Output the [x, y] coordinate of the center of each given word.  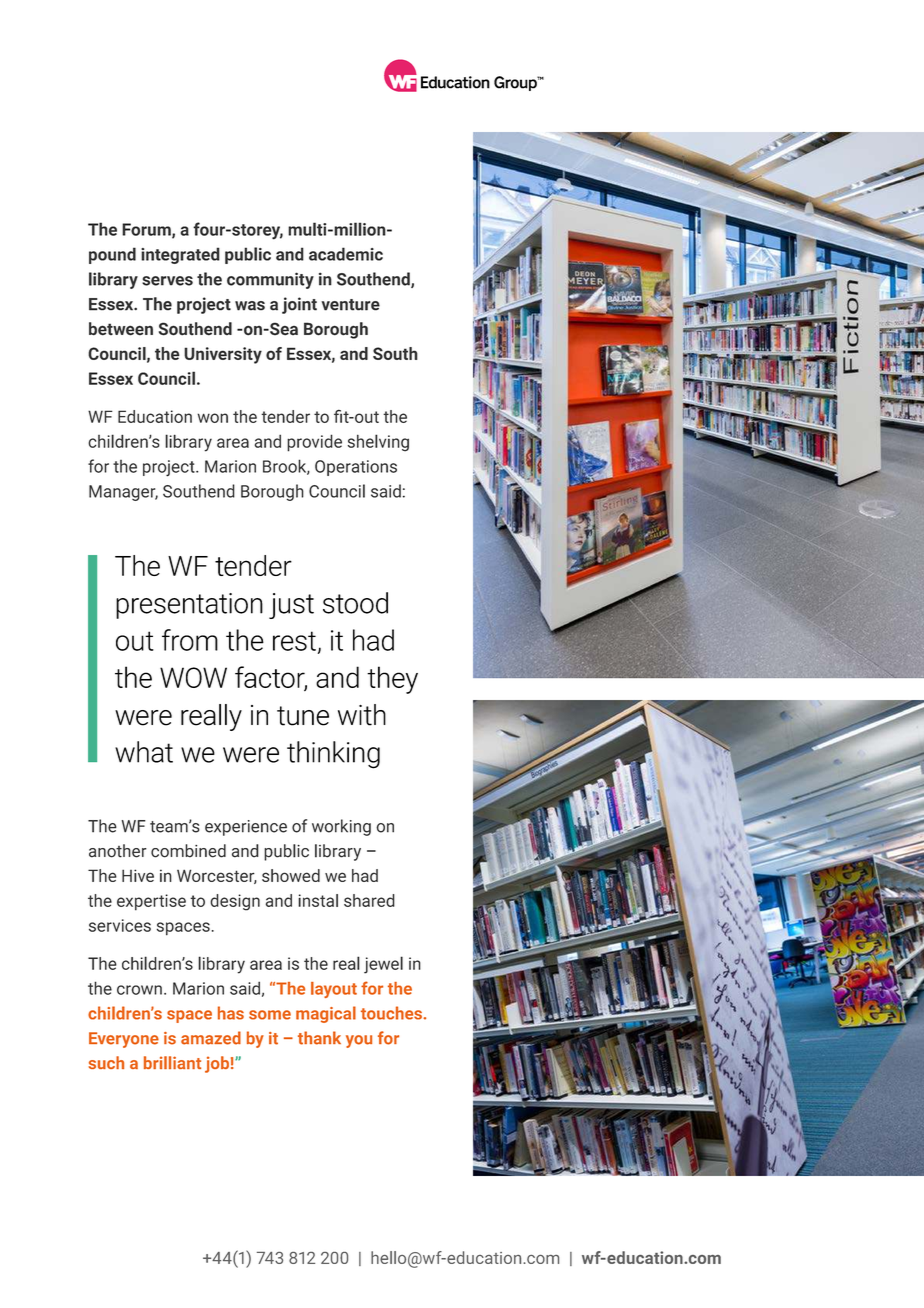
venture [350, 305]
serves [167, 281]
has [231, 1013]
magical [326, 1014]
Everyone [124, 1040]
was [250, 306]
